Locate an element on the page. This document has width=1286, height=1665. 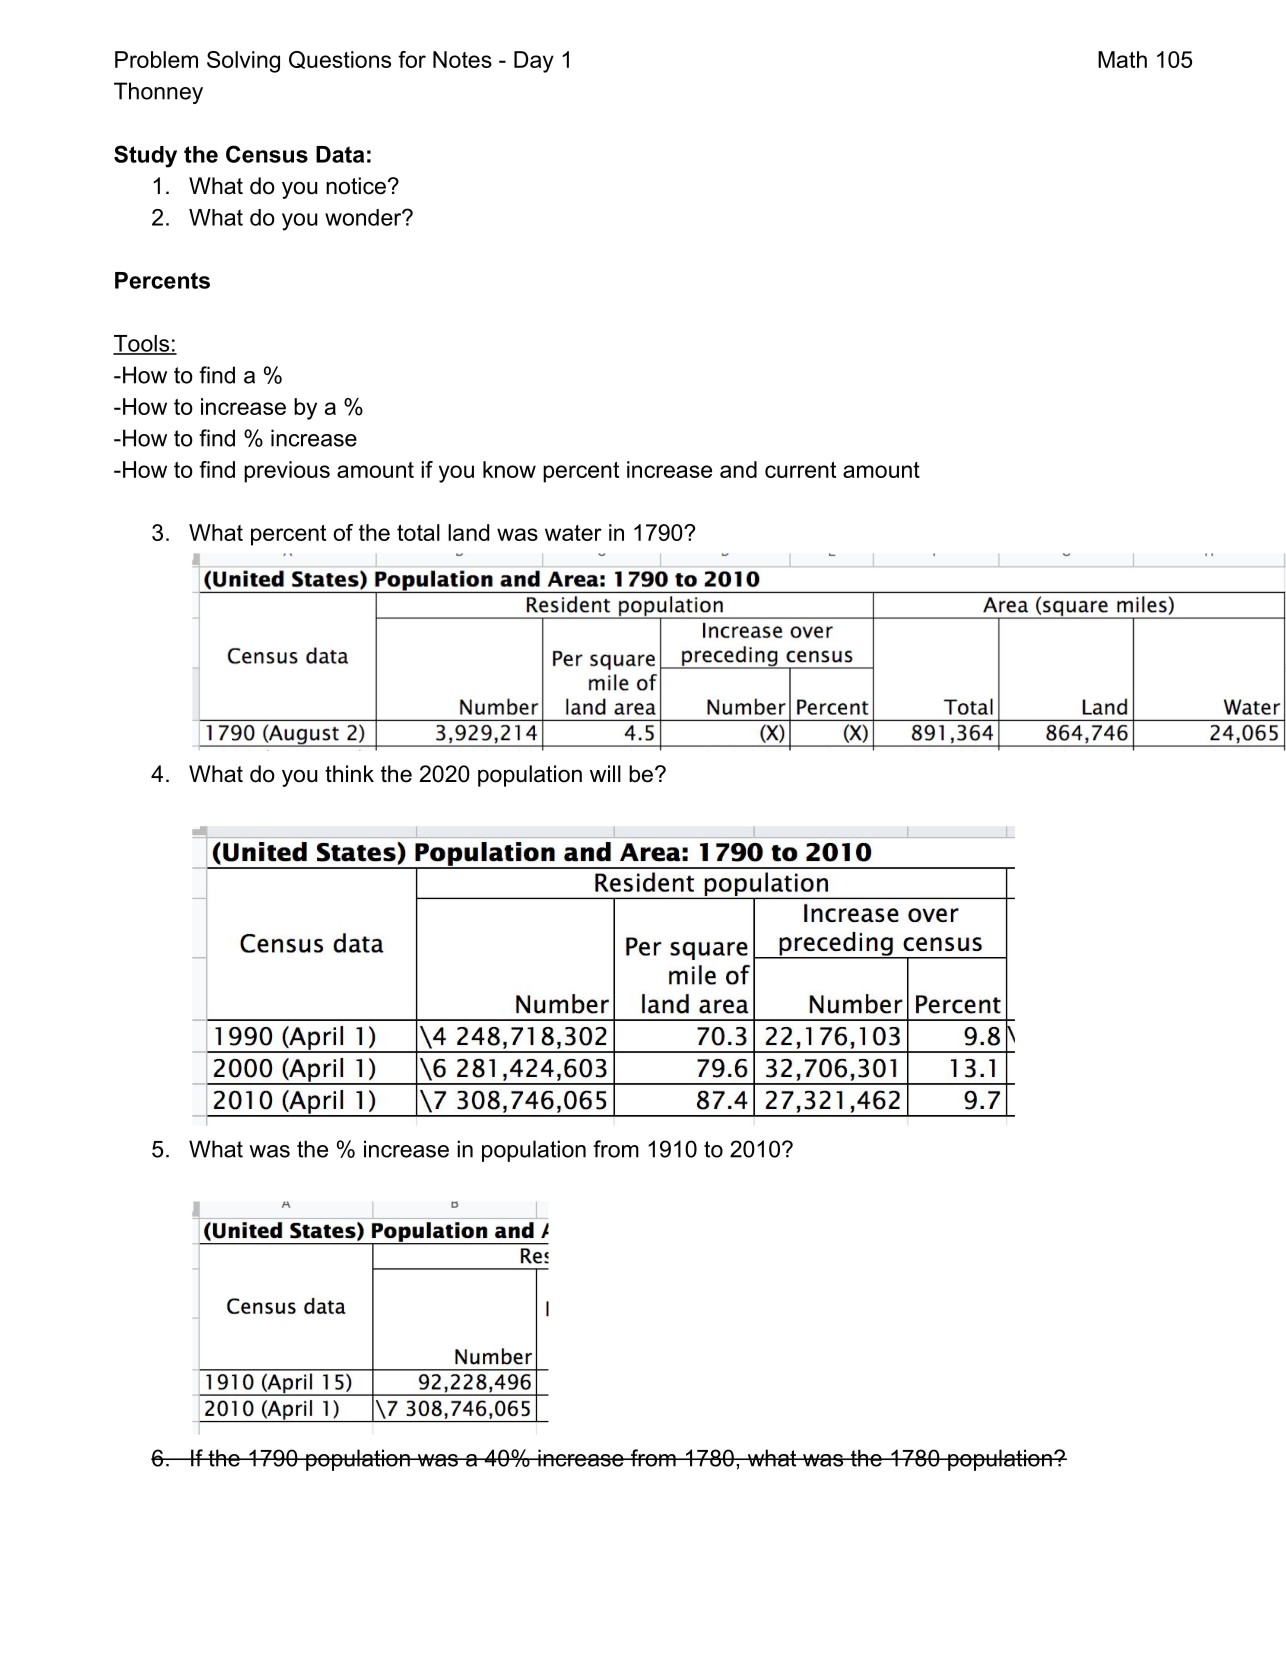
previous is located at coordinates (287, 472).
